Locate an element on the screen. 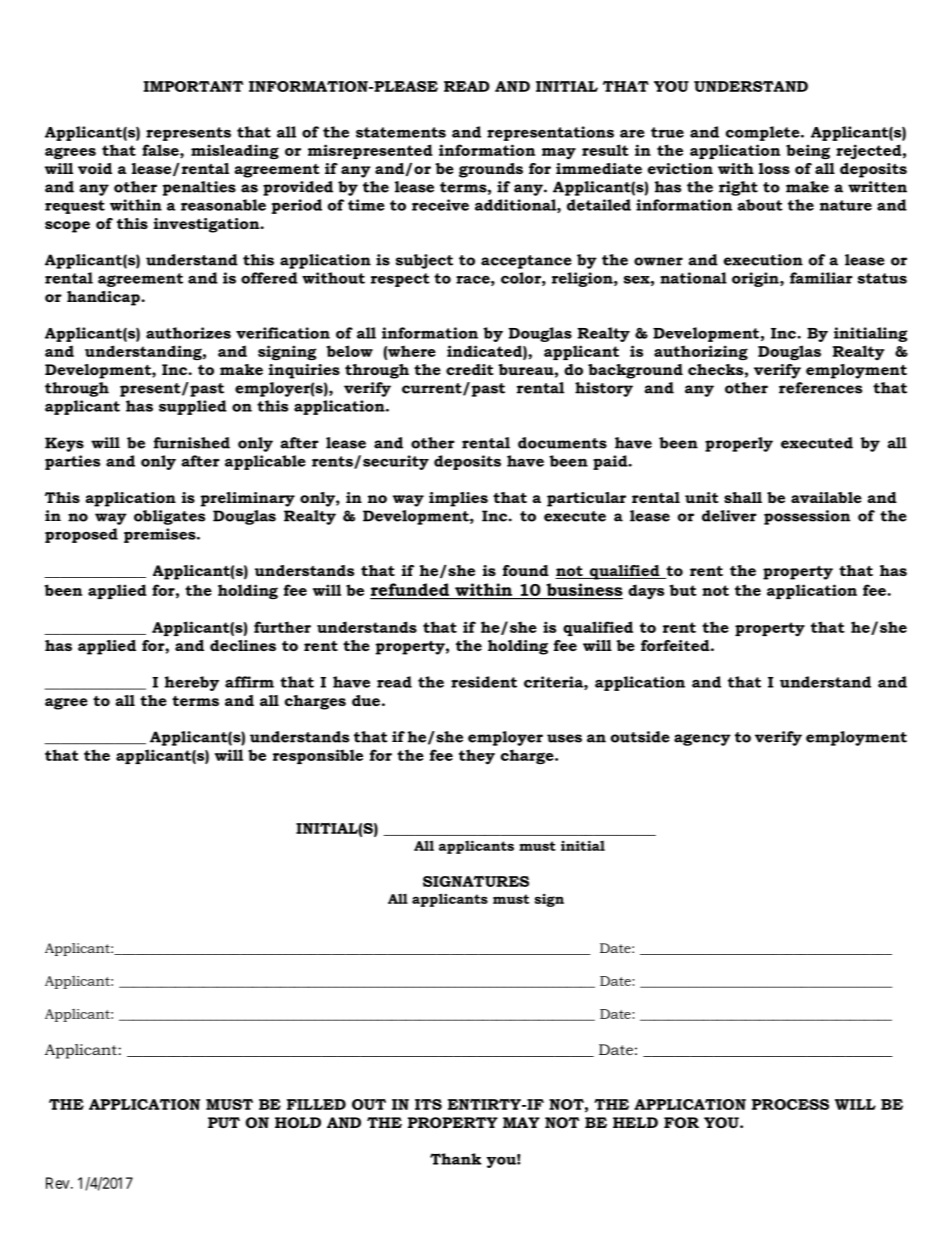 The image size is (952, 1233). PUT is located at coordinates (224, 1122).
